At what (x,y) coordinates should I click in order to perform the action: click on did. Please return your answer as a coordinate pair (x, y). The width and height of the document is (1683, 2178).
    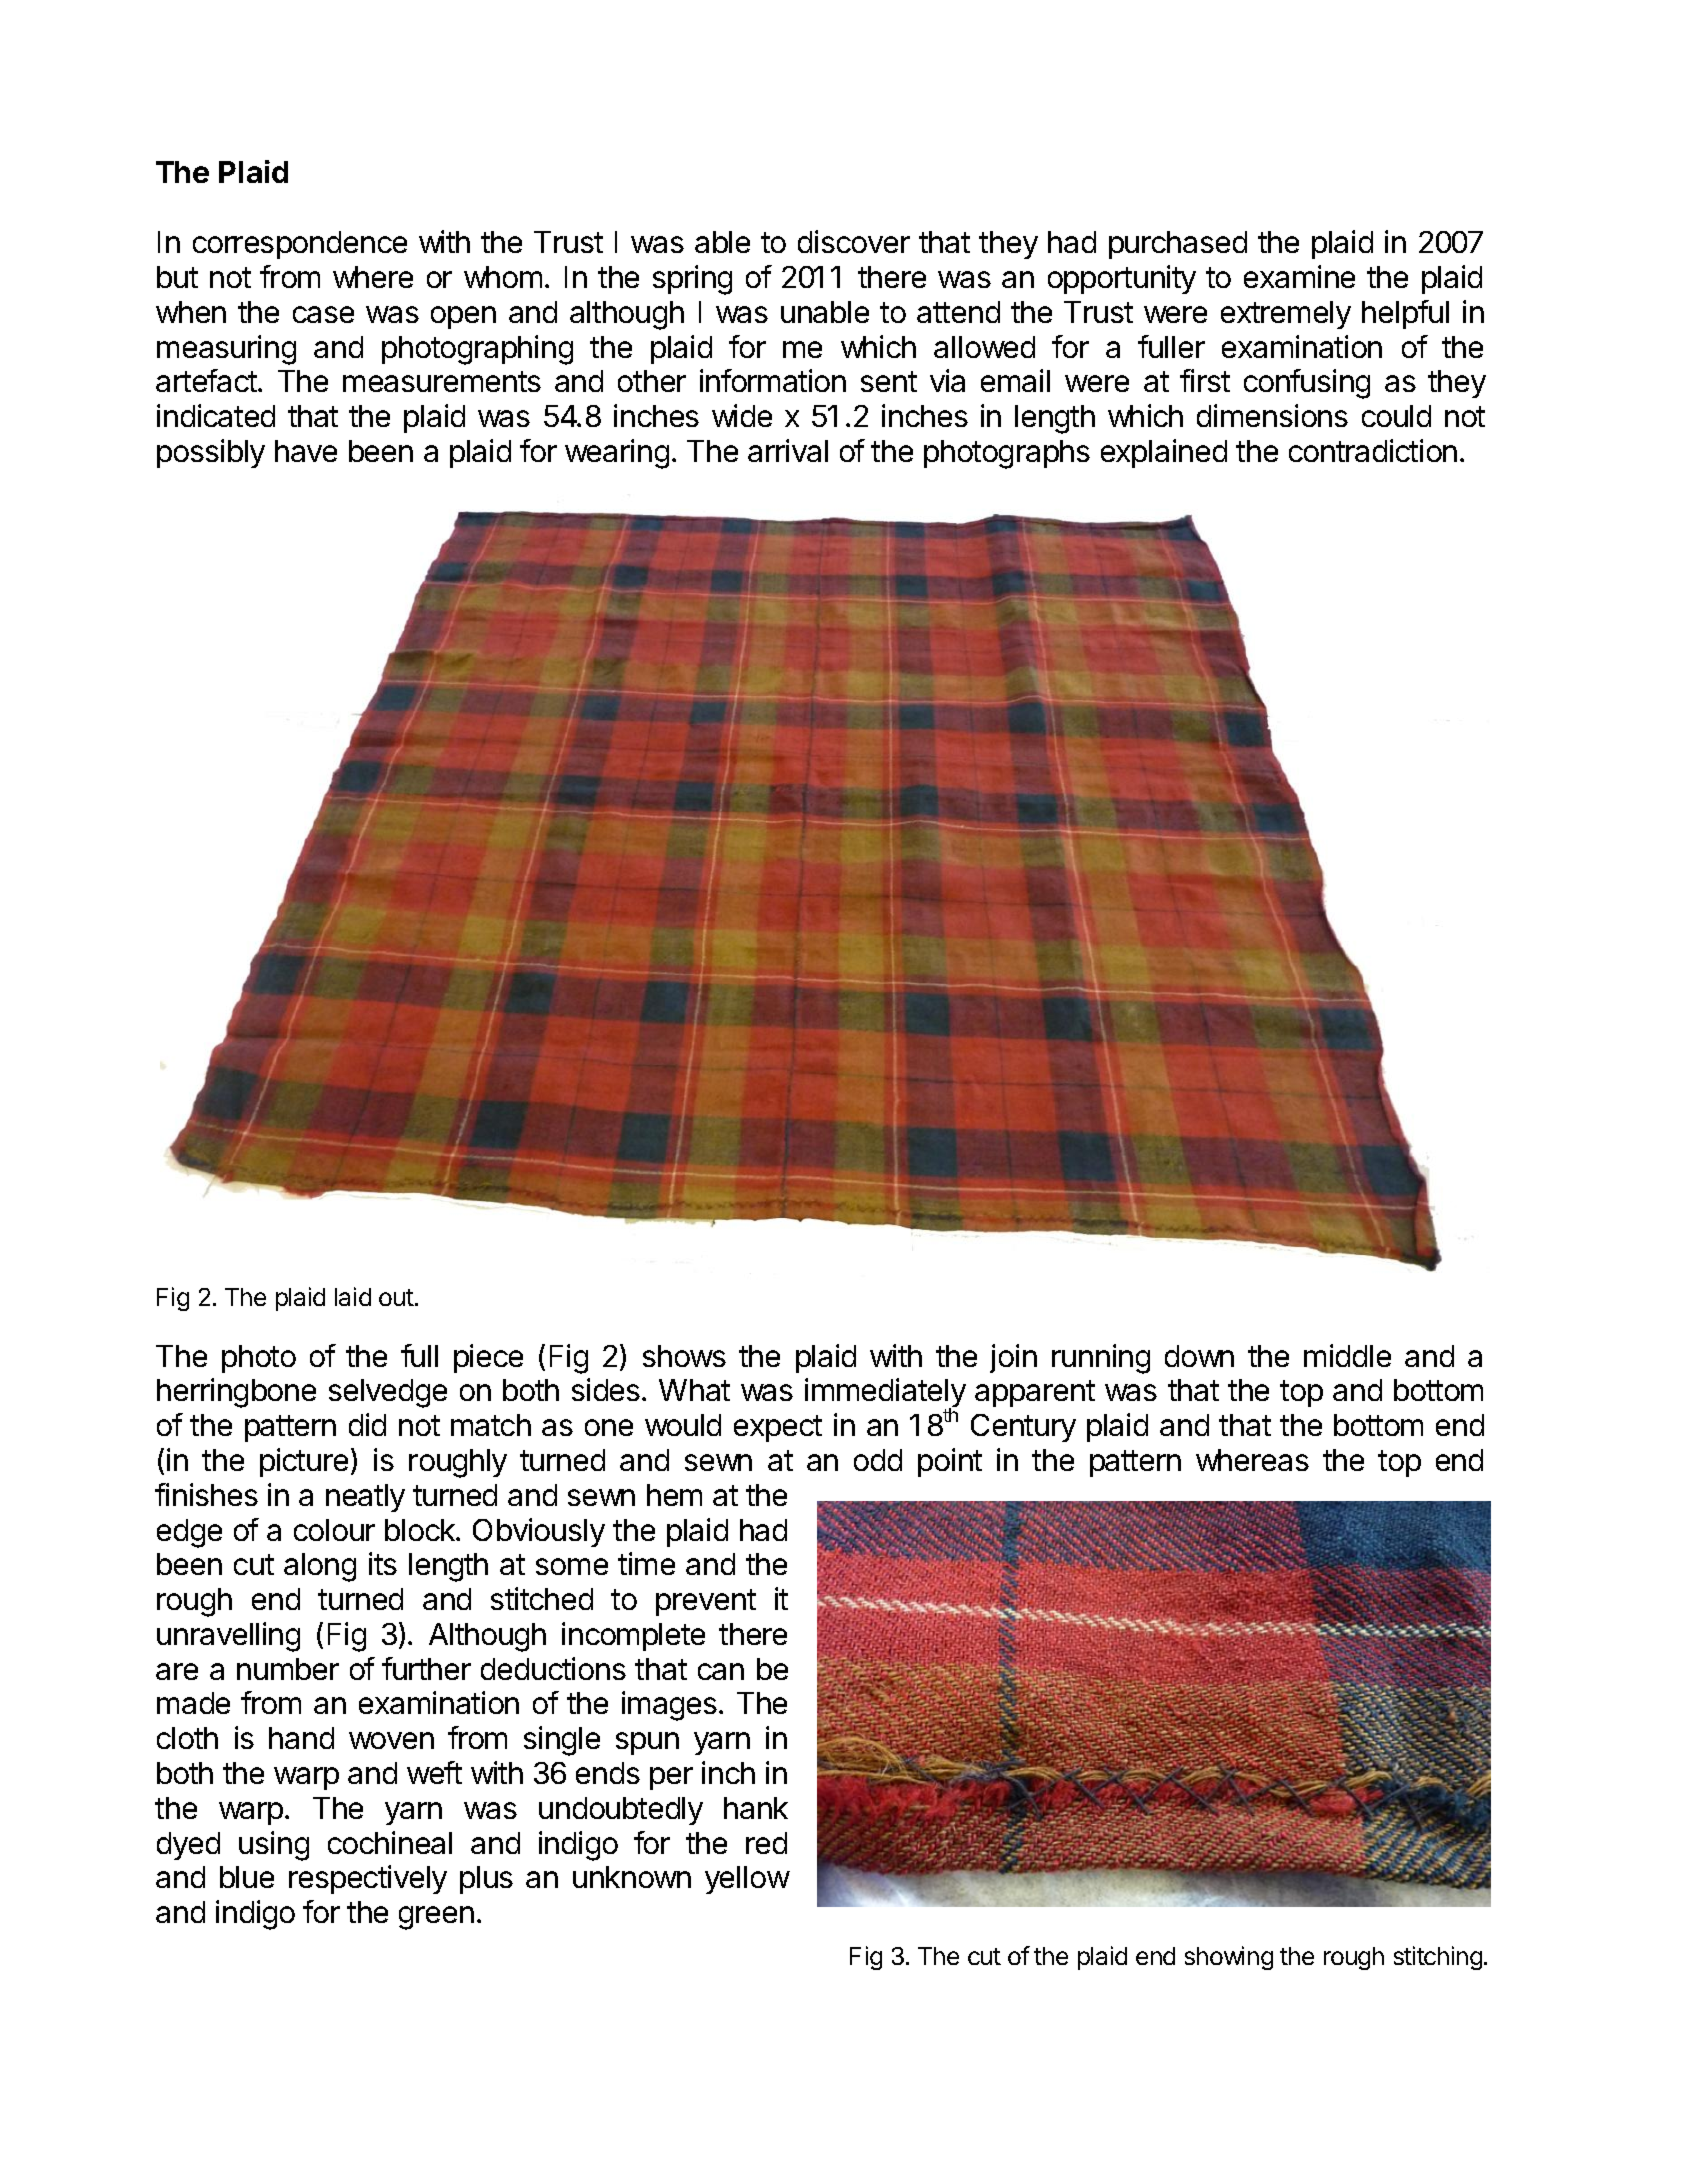
    Looking at the image, I should click on (367, 1424).
